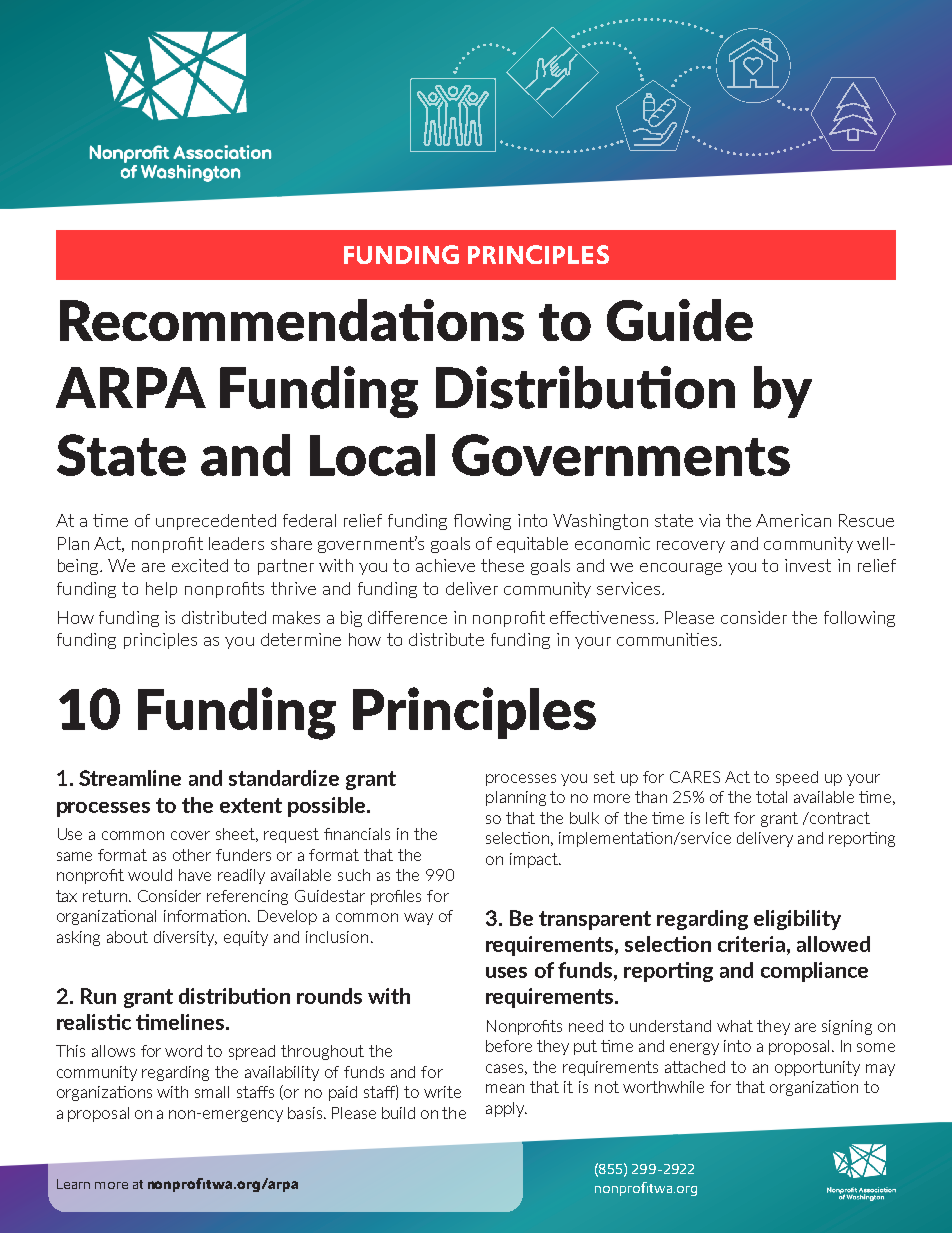 Image resolution: width=952 pixels, height=1233 pixels. What do you see at coordinates (506, 1109) in the document?
I see `apply` at bounding box center [506, 1109].
